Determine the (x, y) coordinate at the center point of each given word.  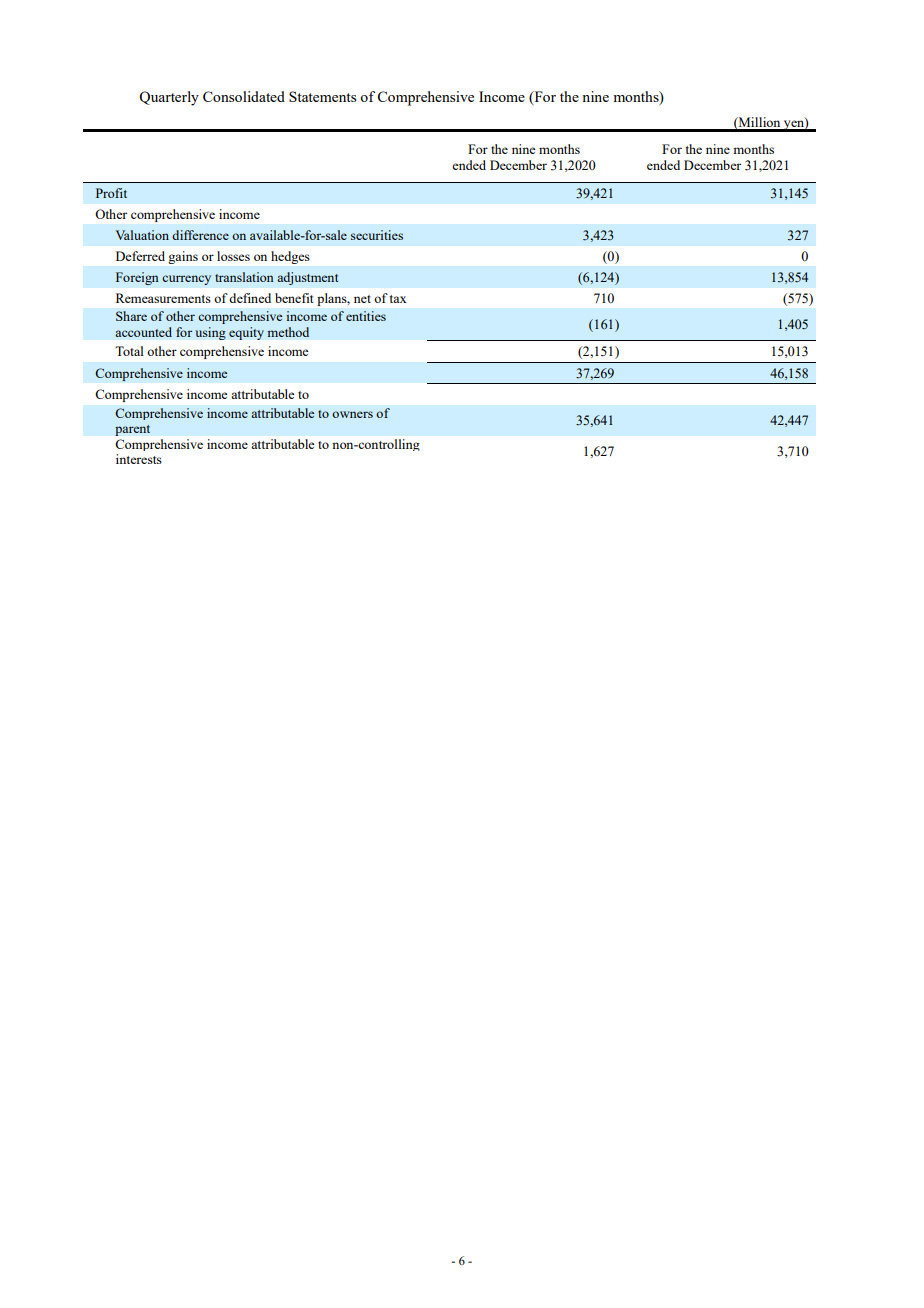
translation (244, 277)
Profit (111, 193)
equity (246, 333)
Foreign (137, 278)
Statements (322, 96)
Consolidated (244, 96)
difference (200, 235)
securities (377, 235)
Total (129, 351)
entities (366, 316)
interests (139, 459)
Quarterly (169, 98)
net (362, 299)
